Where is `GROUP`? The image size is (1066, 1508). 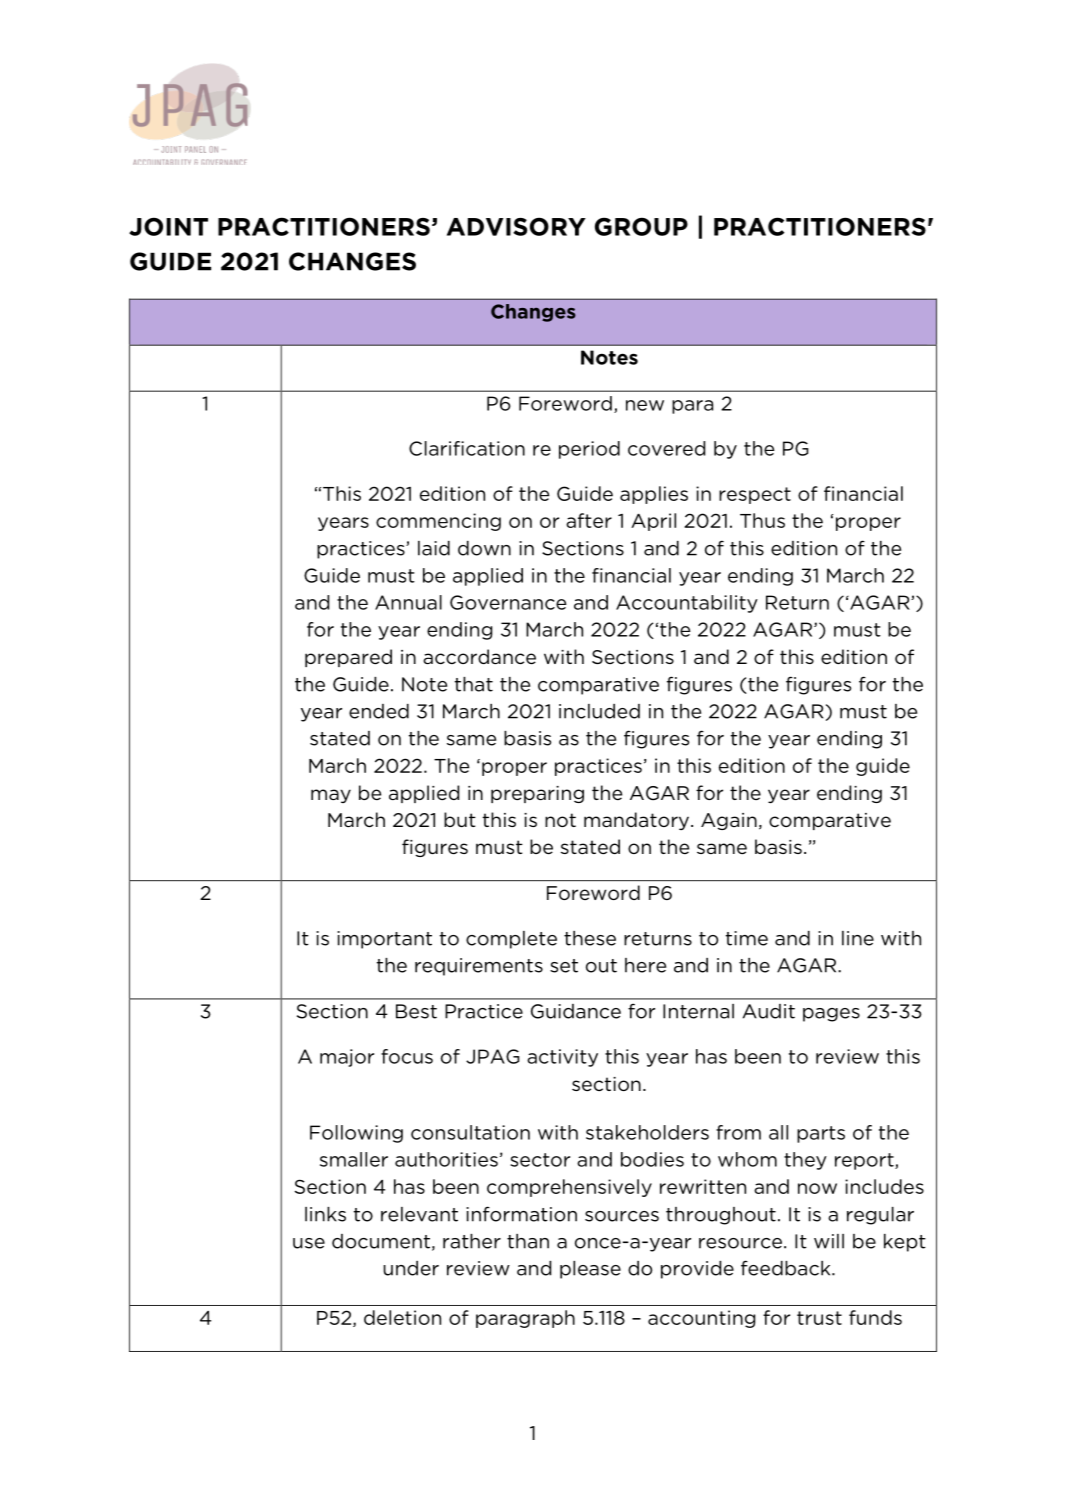 GROUP is located at coordinates (641, 226).
